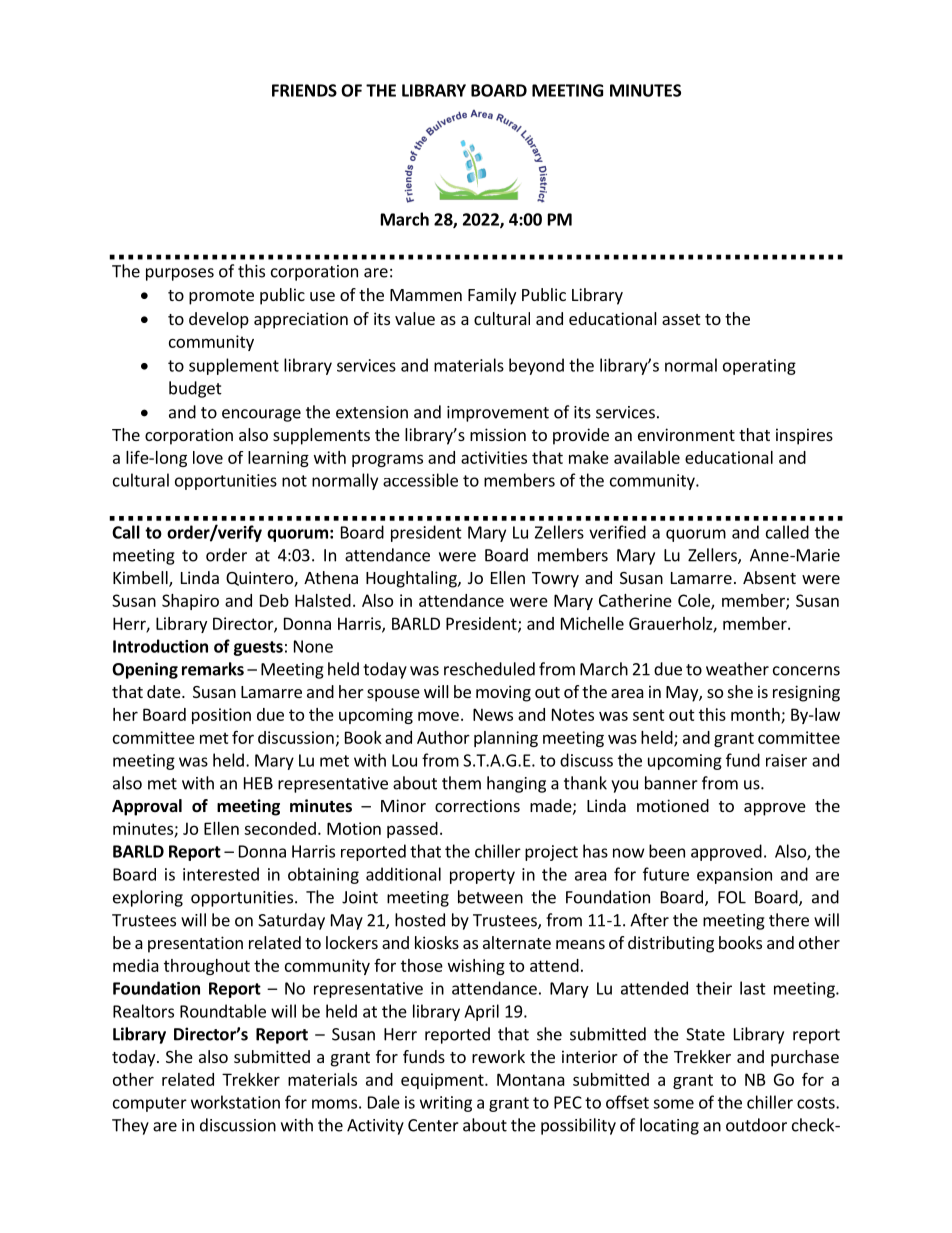  Describe the element at coordinates (208, 457) in the screenshot. I see `love` at that location.
